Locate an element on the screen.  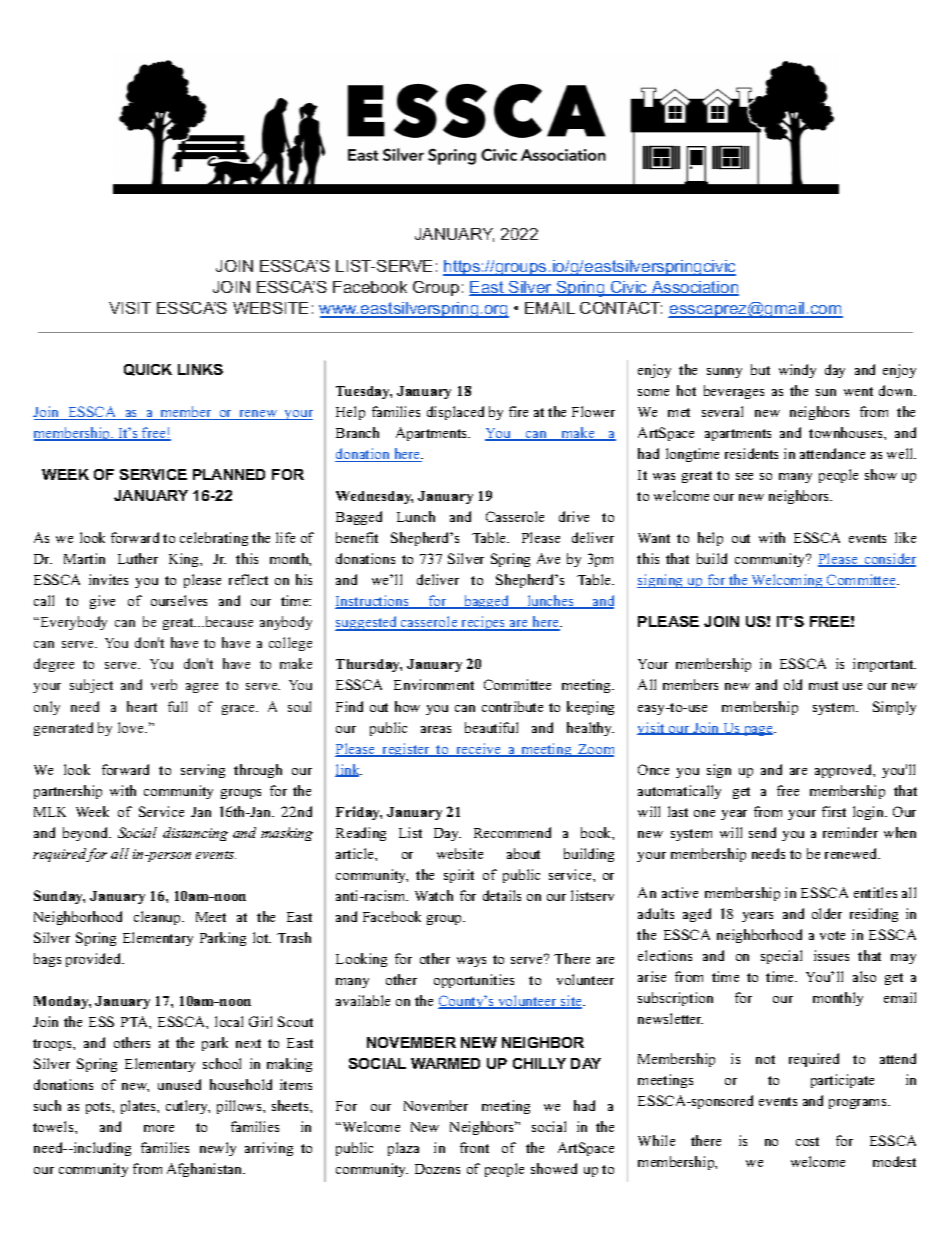
QUICK is located at coordinates (148, 370).
